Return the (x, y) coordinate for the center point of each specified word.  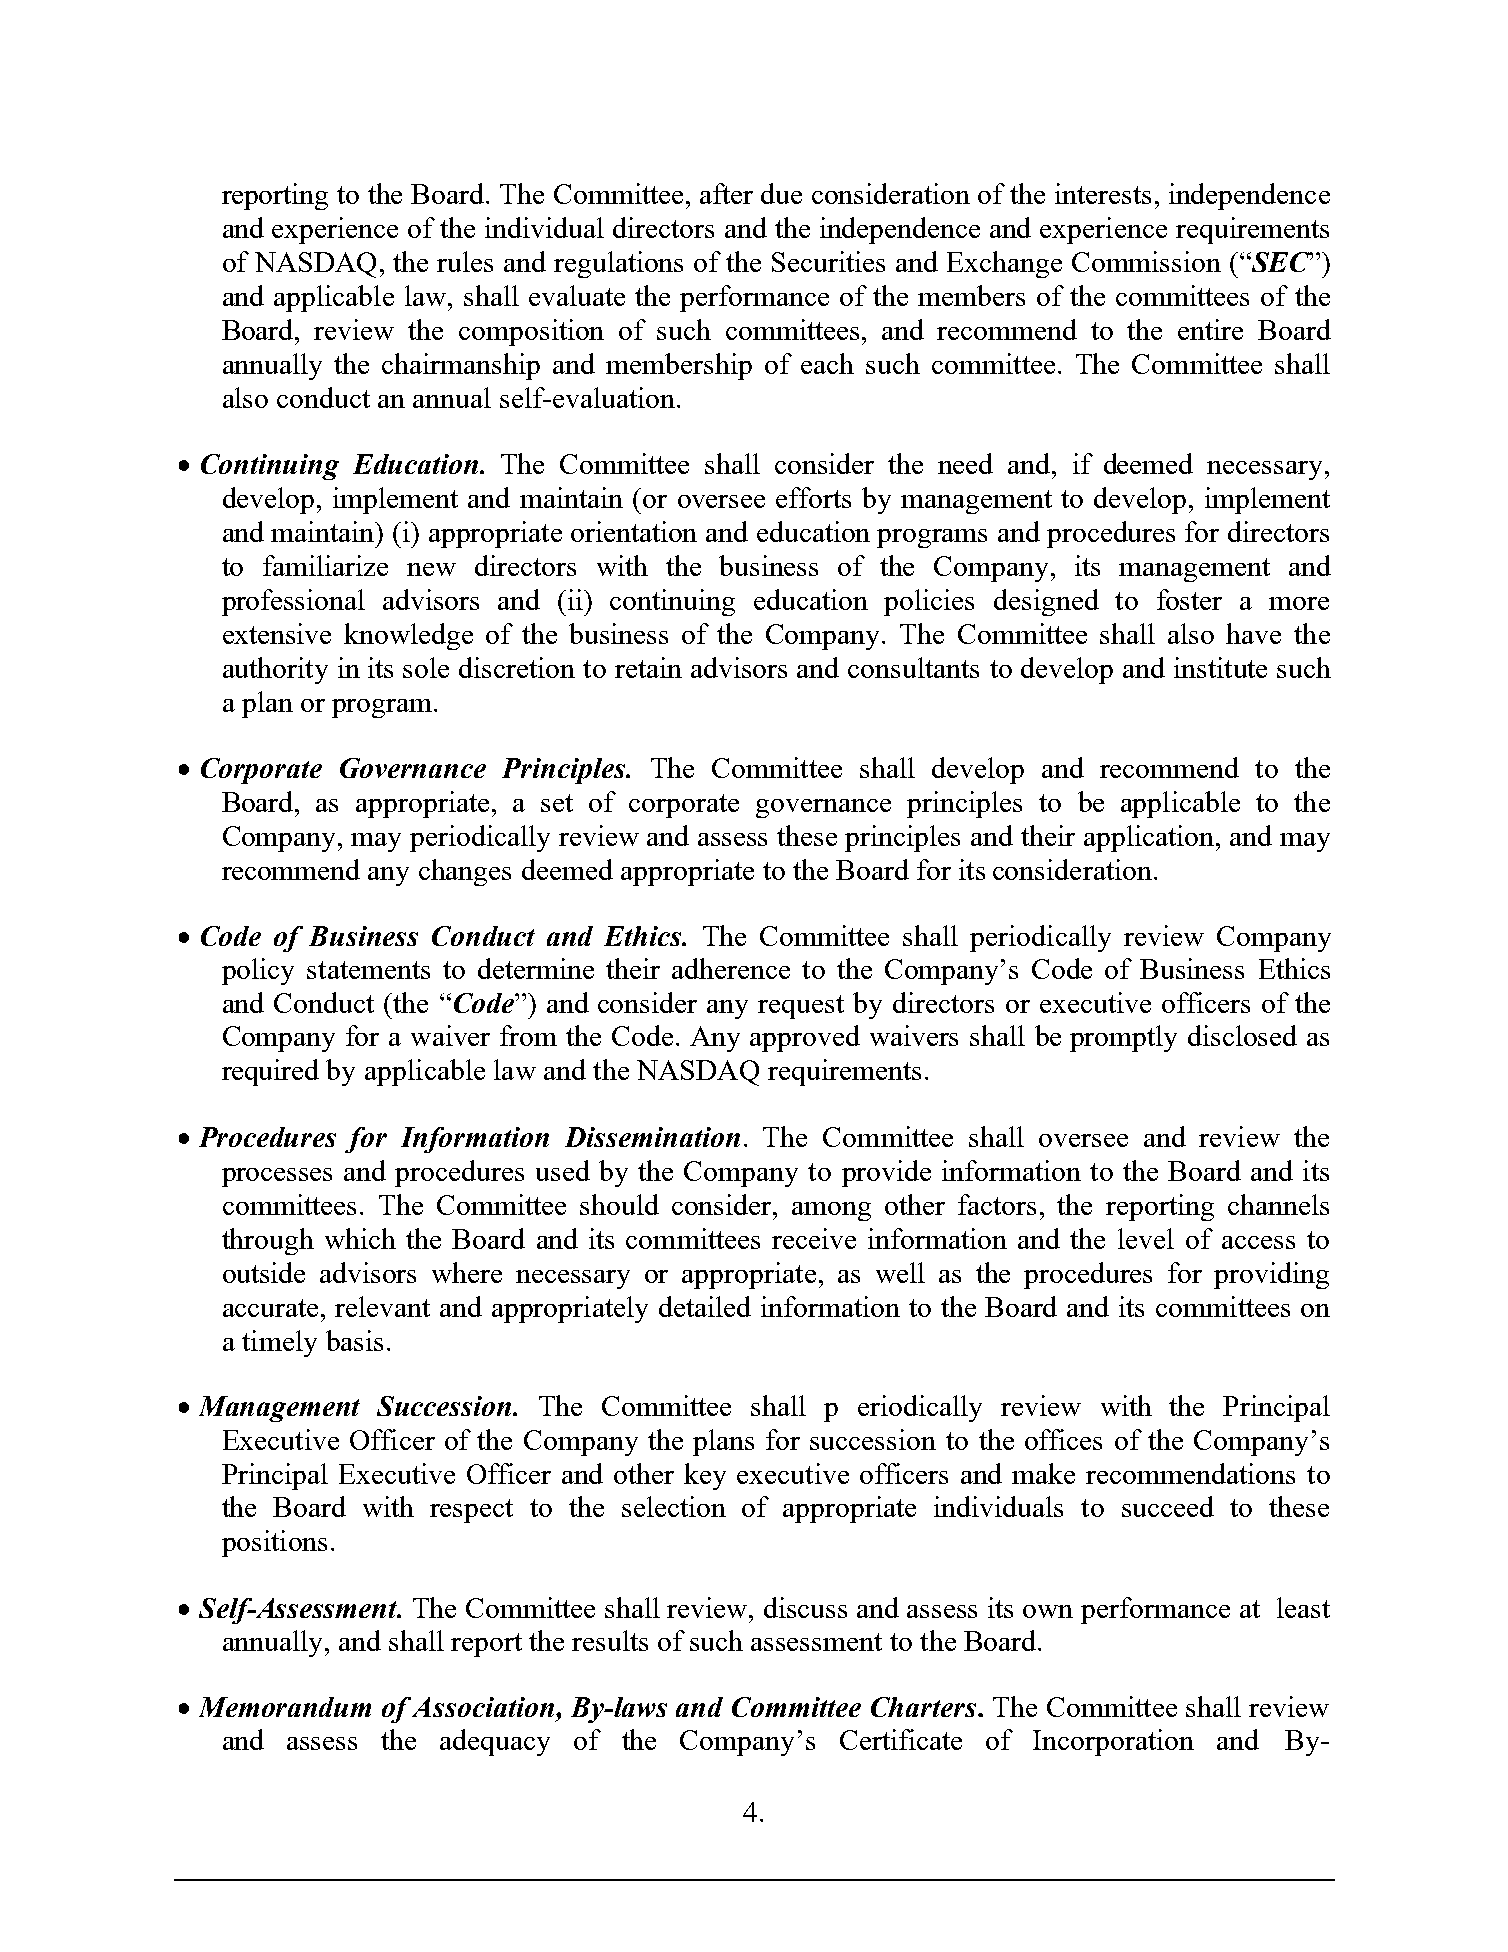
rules (465, 261)
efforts (813, 497)
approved (805, 1038)
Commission (1146, 261)
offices (1063, 1439)
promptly (1123, 1038)
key (705, 1476)
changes (465, 872)
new (431, 569)
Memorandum (285, 1707)
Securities (828, 261)
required (270, 1072)
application (1150, 838)
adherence (731, 968)
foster (1189, 599)
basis (354, 1340)
